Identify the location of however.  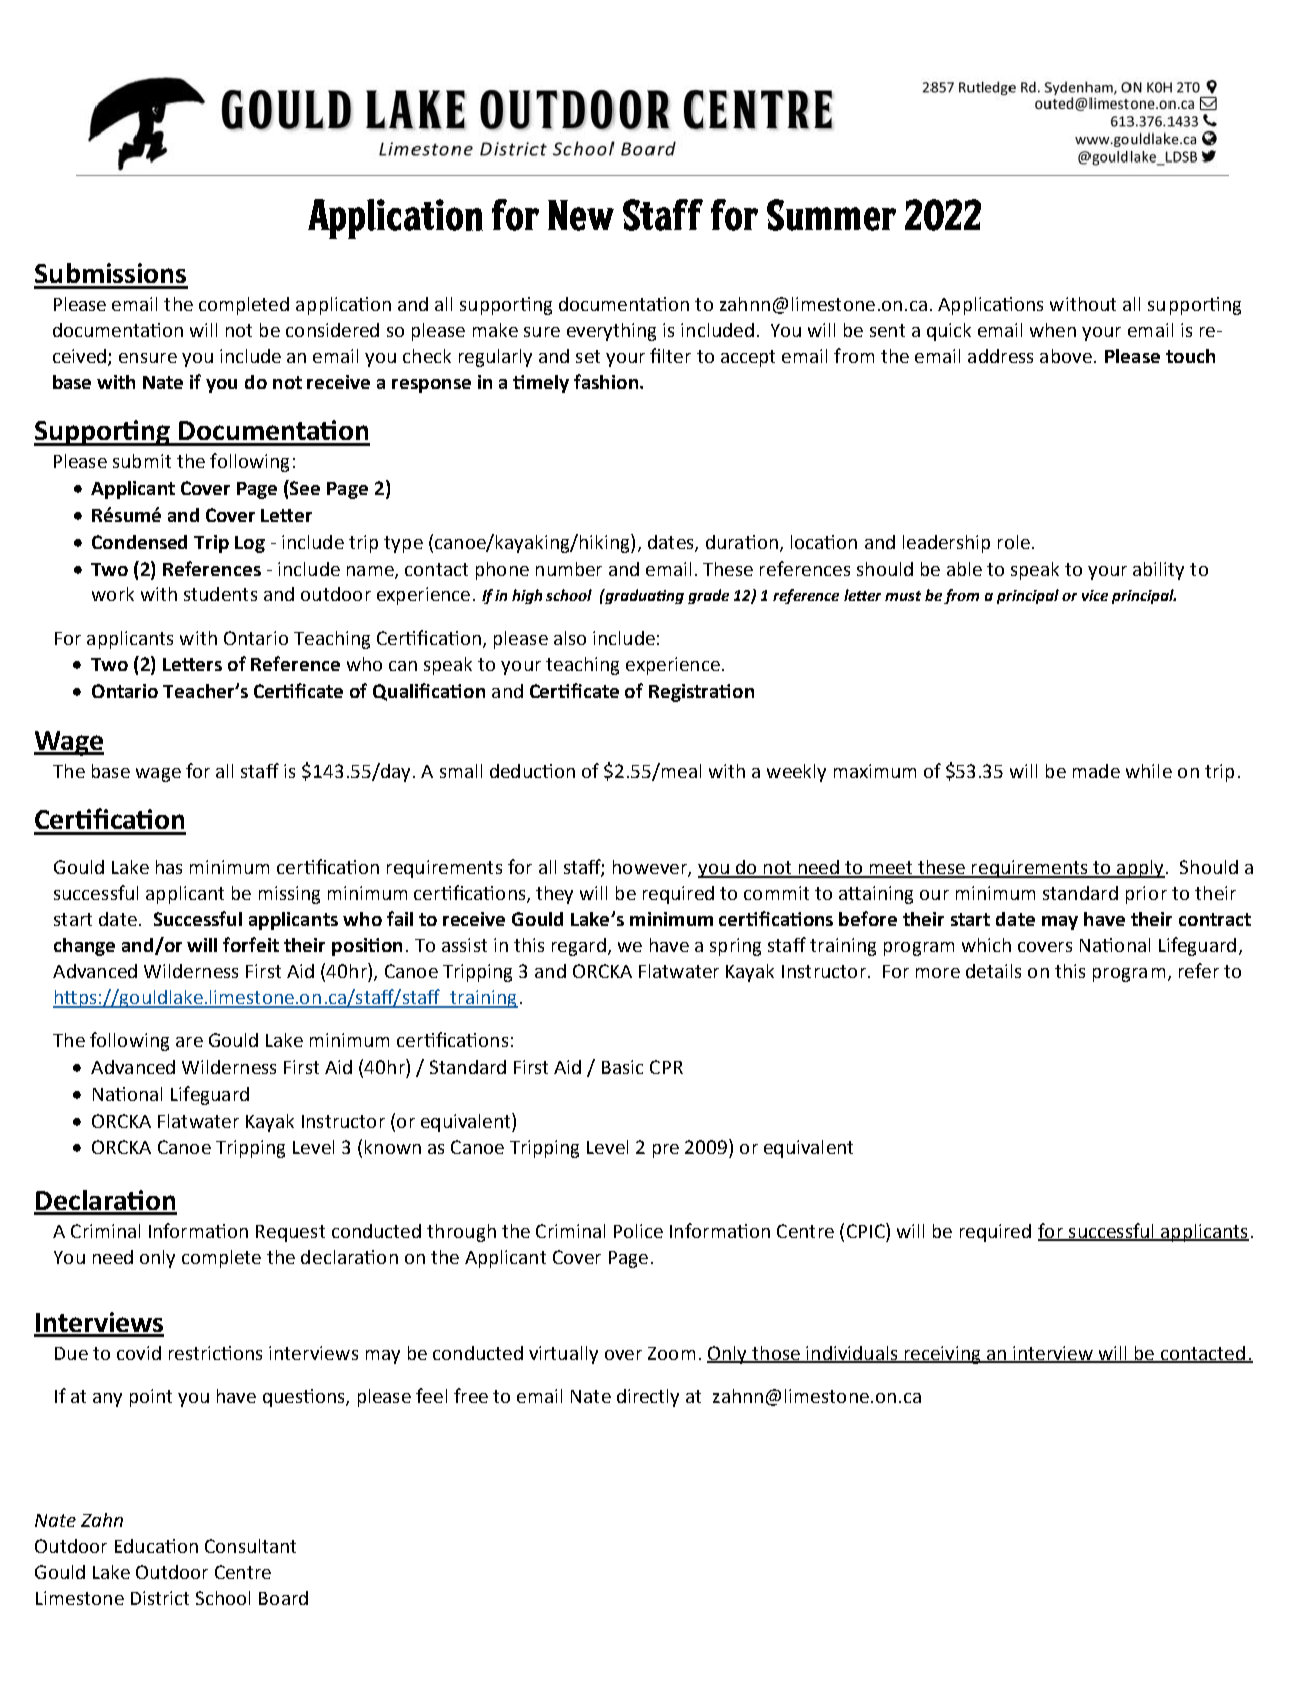
(651, 868).
